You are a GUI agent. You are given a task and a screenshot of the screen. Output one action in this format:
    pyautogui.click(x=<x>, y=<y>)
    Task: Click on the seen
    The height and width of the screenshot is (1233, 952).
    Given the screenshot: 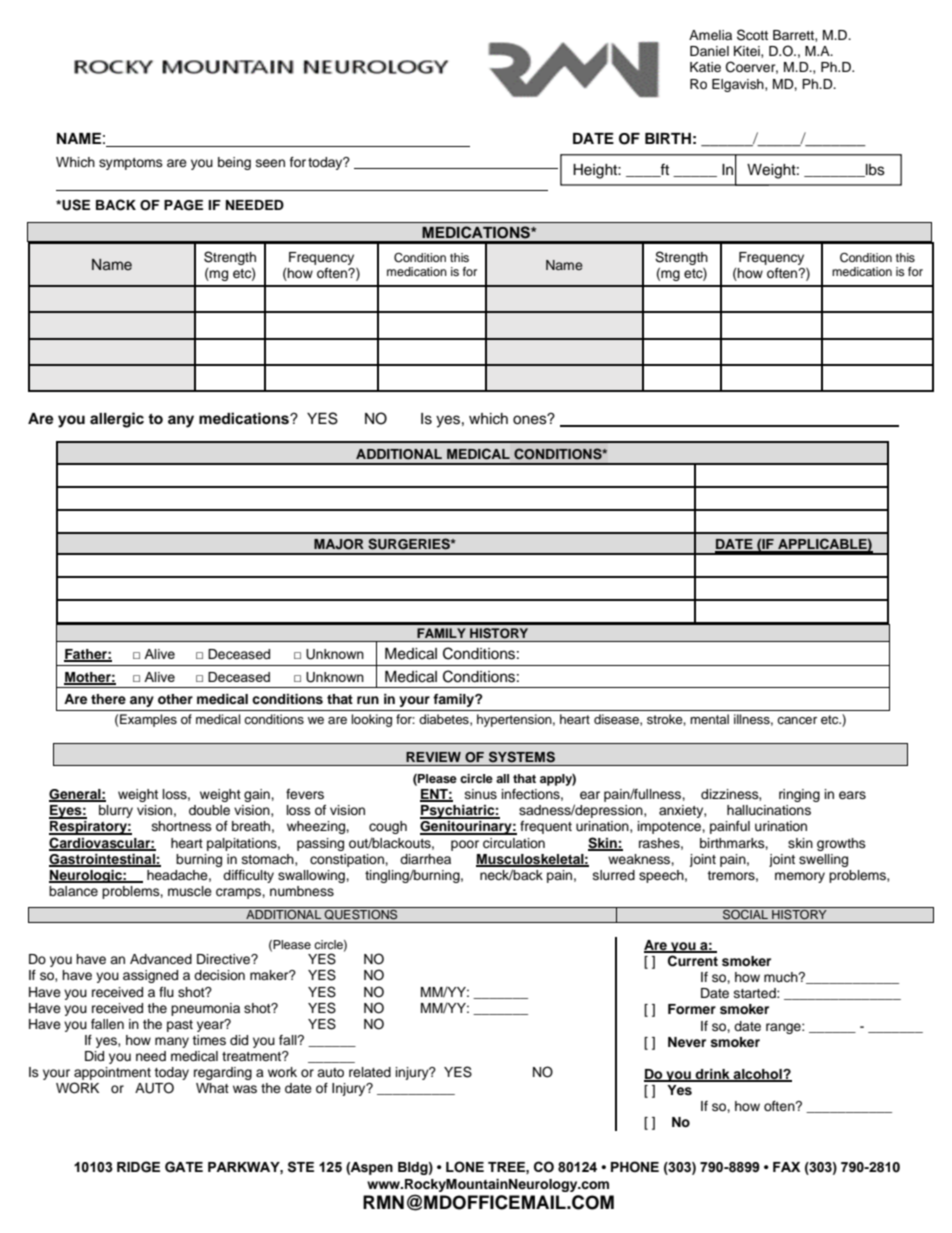 What is the action you would take?
    pyautogui.click(x=270, y=163)
